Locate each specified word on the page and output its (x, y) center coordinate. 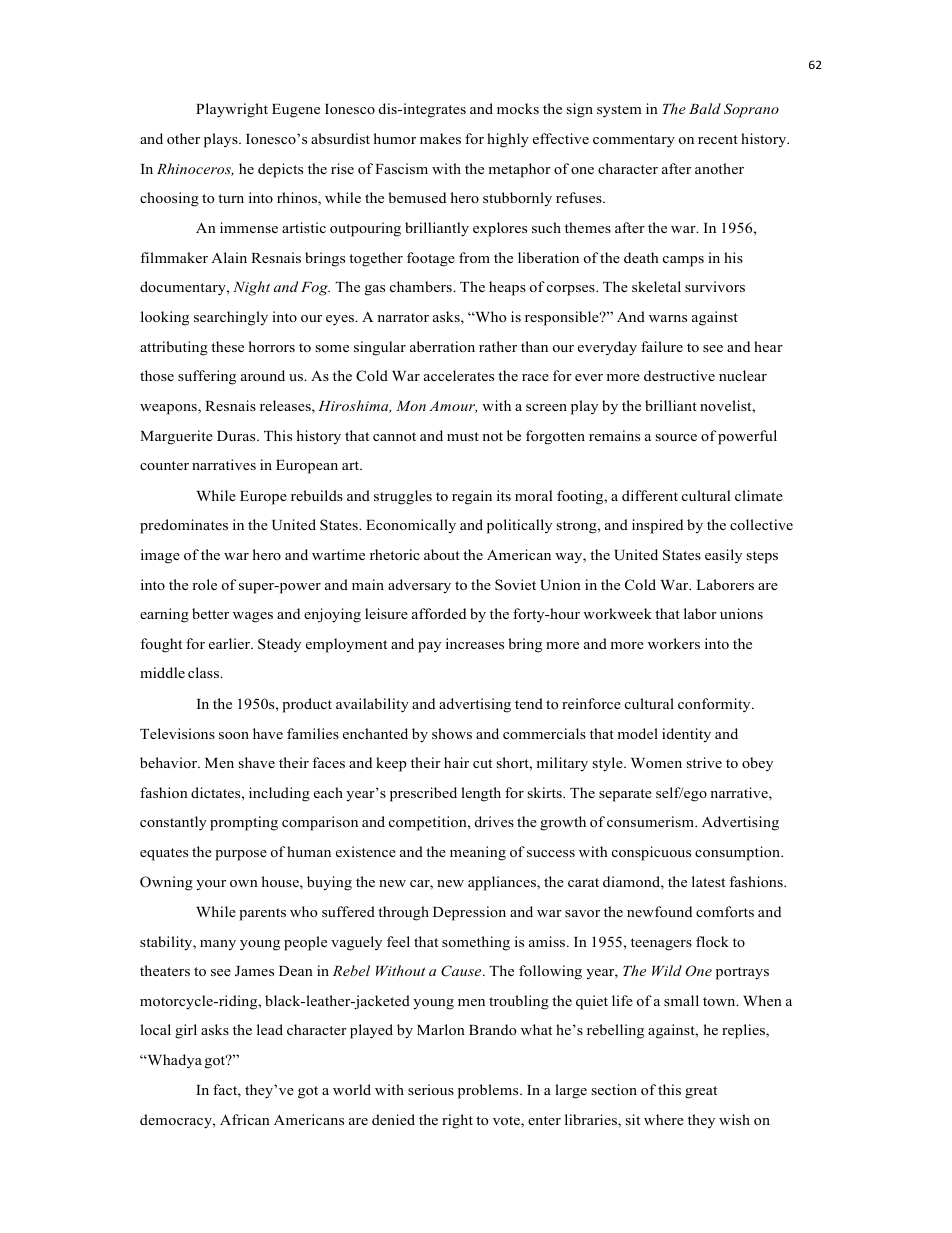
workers (674, 643)
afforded (439, 613)
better (210, 613)
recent (718, 139)
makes (440, 138)
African (245, 1119)
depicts (280, 170)
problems (489, 1091)
